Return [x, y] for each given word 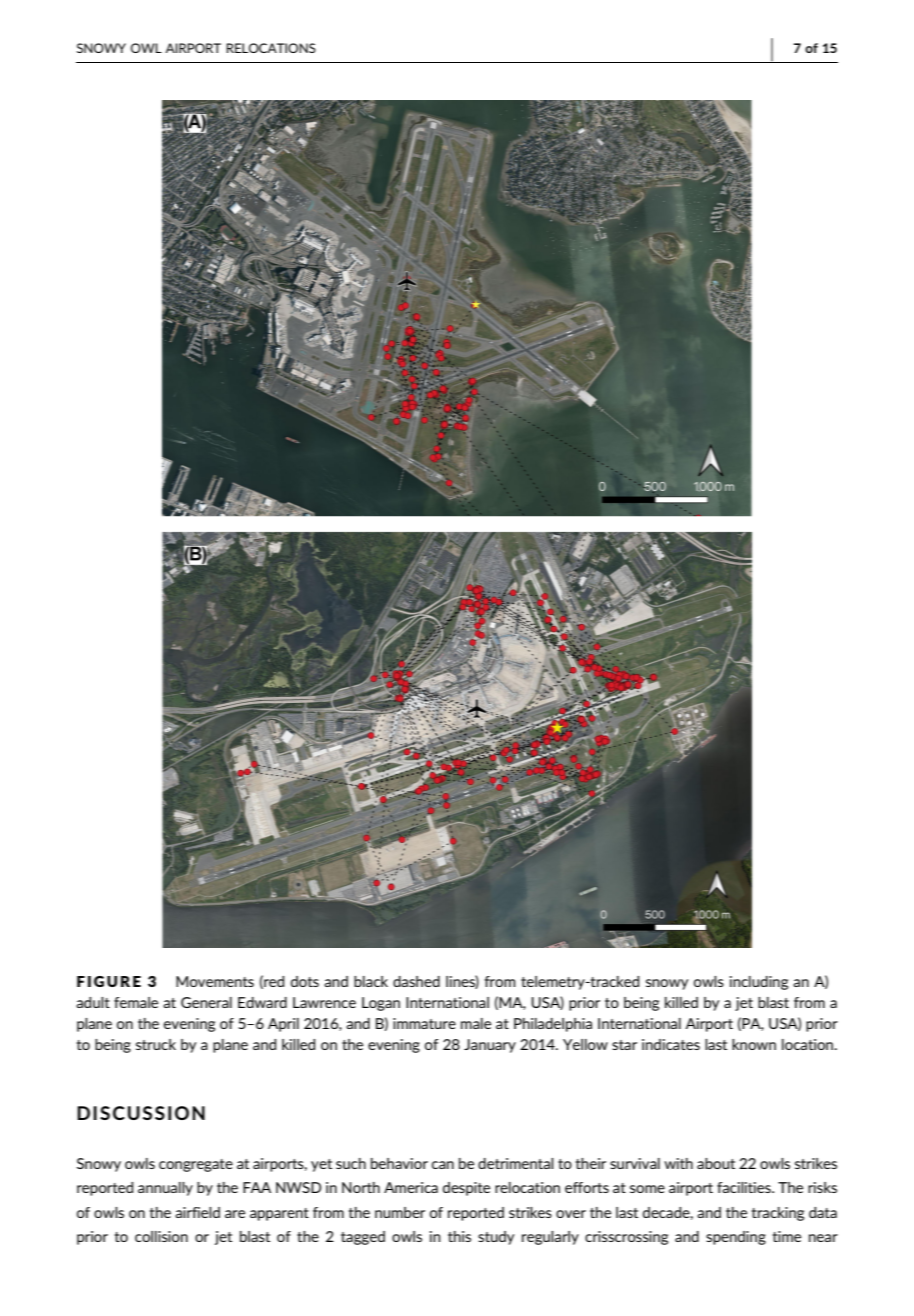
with [678, 1163]
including [759, 983]
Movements [215, 981]
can [443, 1165]
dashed [416, 981]
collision [161, 1236]
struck [156, 1044]
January [490, 1046]
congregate [196, 1165]
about [716, 1163]
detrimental [516, 1163]
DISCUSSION [141, 1113]
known [754, 1044]
